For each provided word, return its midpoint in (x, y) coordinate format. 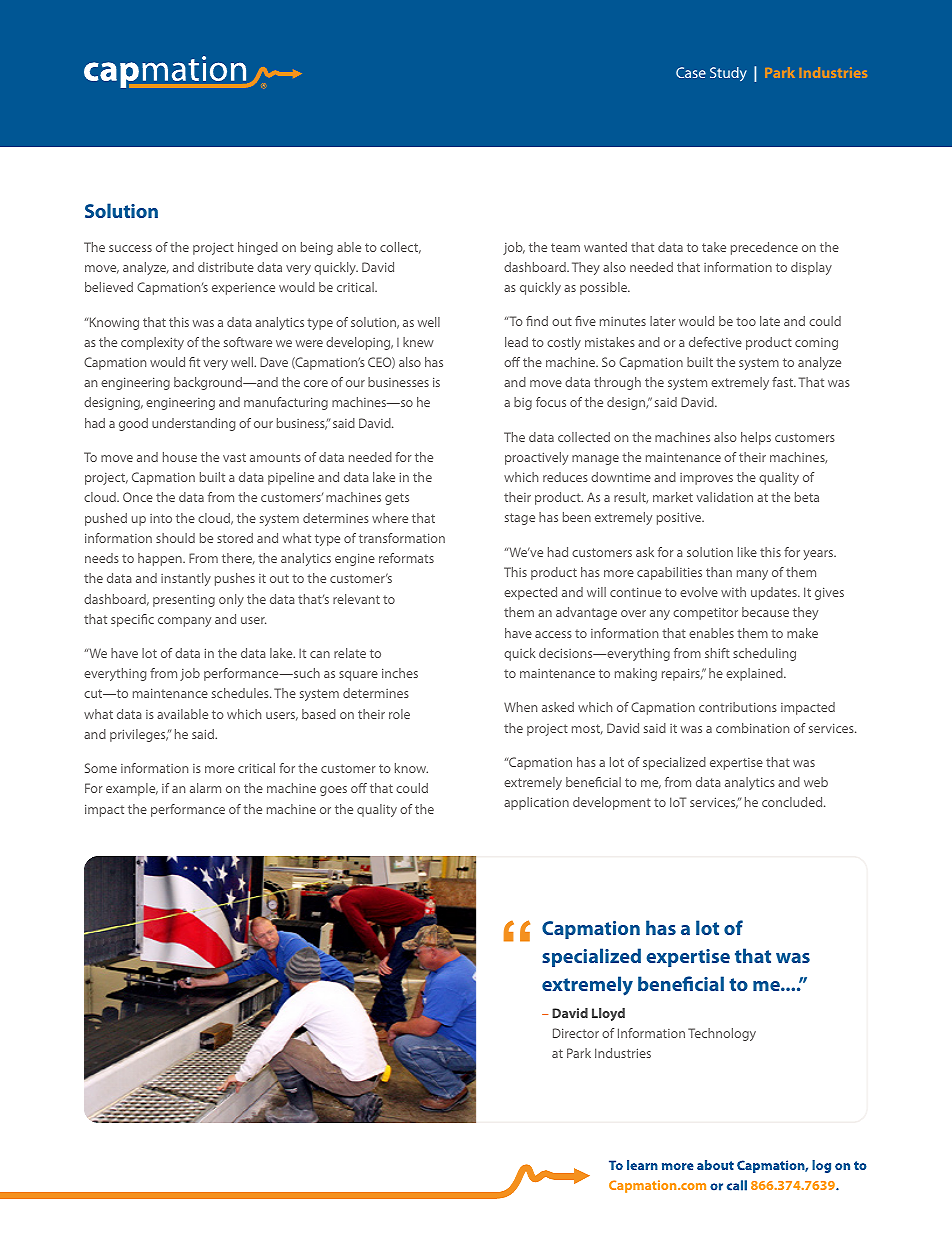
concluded (793, 802)
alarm (205, 788)
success (130, 248)
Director (576, 1033)
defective (715, 342)
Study (728, 74)
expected (530, 593)
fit (194, 362)
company (184, 622)
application (536, 803)
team (565, 247)
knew (418, 342)
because (765, 612)
